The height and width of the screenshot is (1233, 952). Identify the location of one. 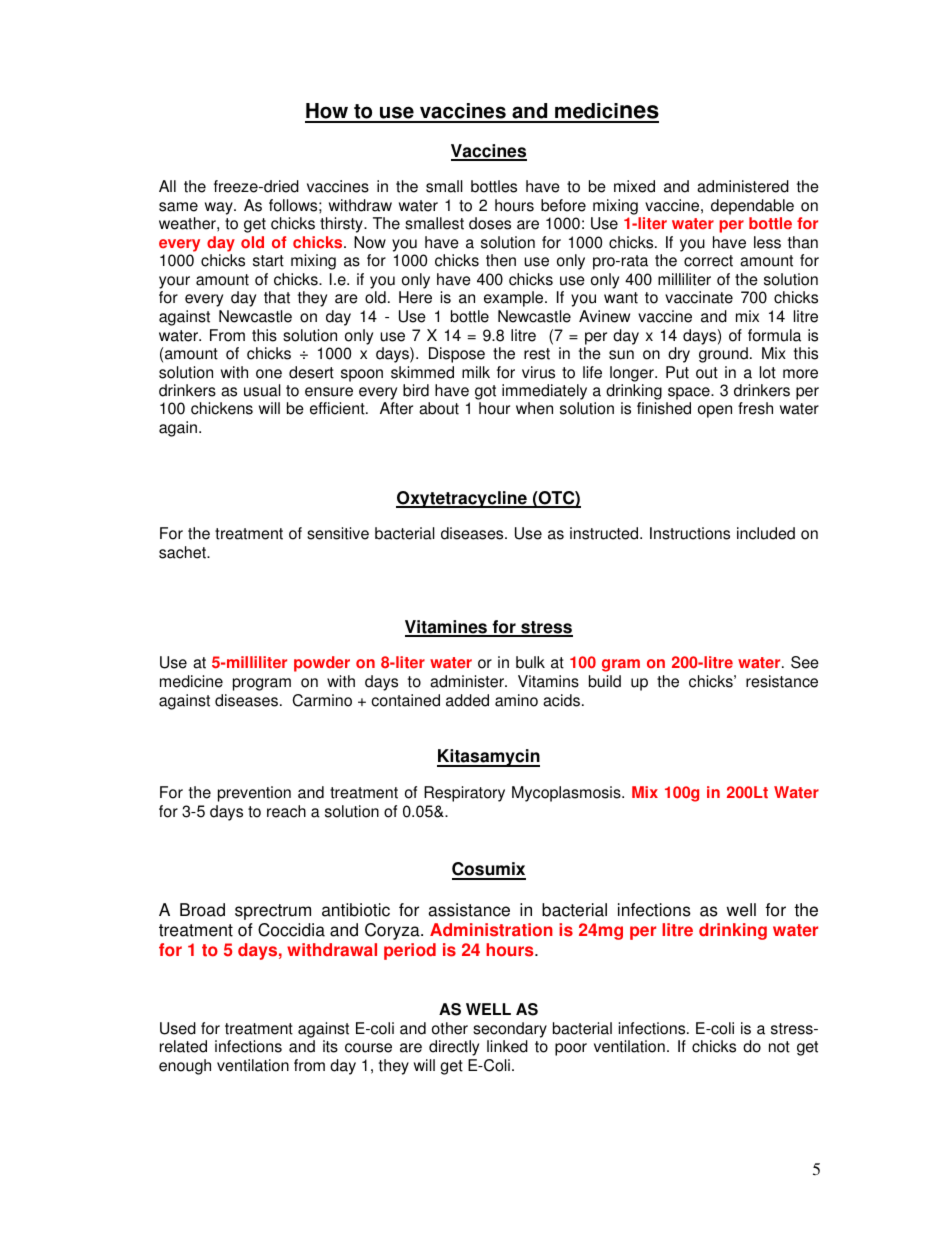
(269, 374).
